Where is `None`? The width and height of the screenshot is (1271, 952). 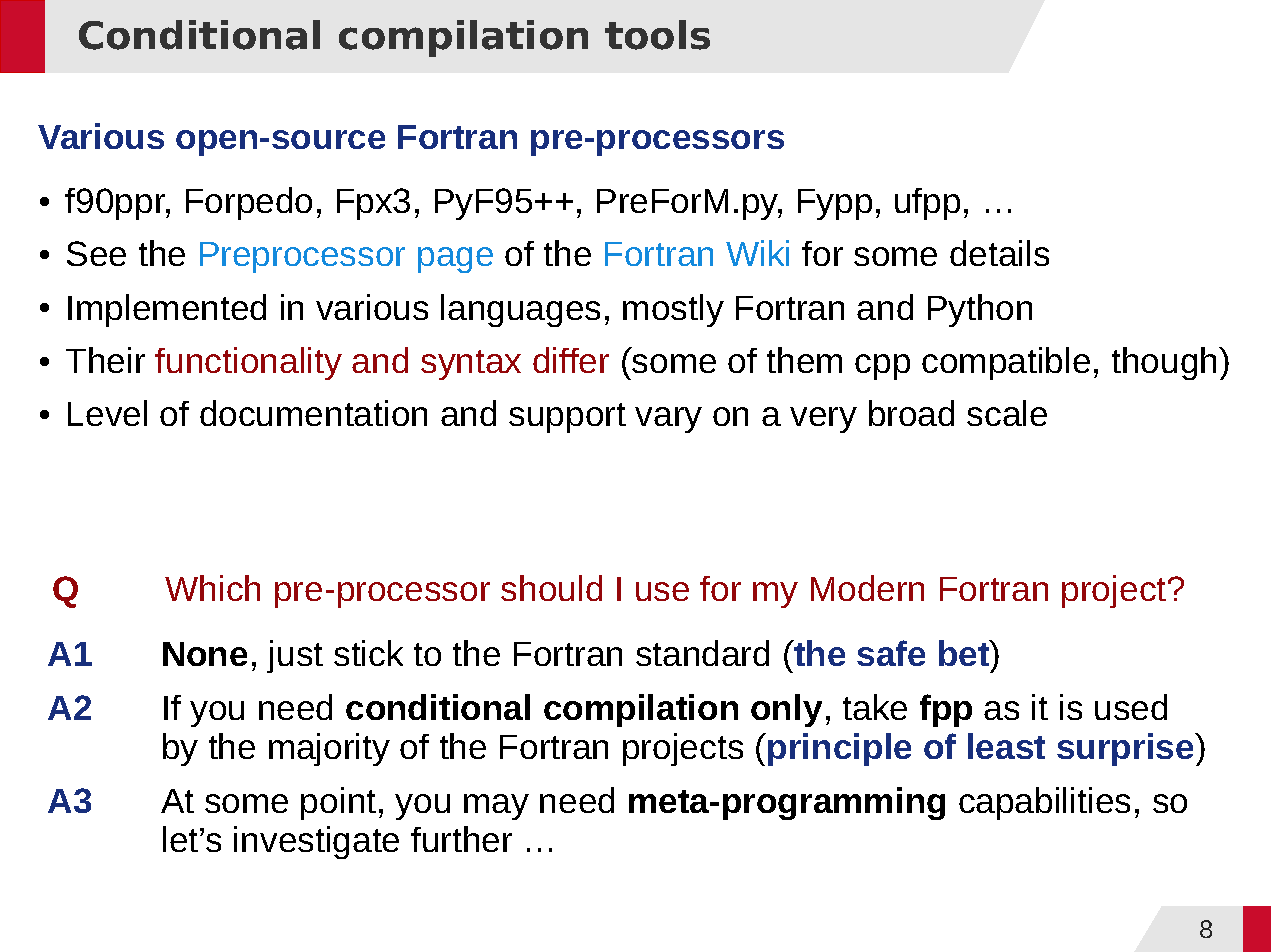 None is located at coordinates (205, 654).
